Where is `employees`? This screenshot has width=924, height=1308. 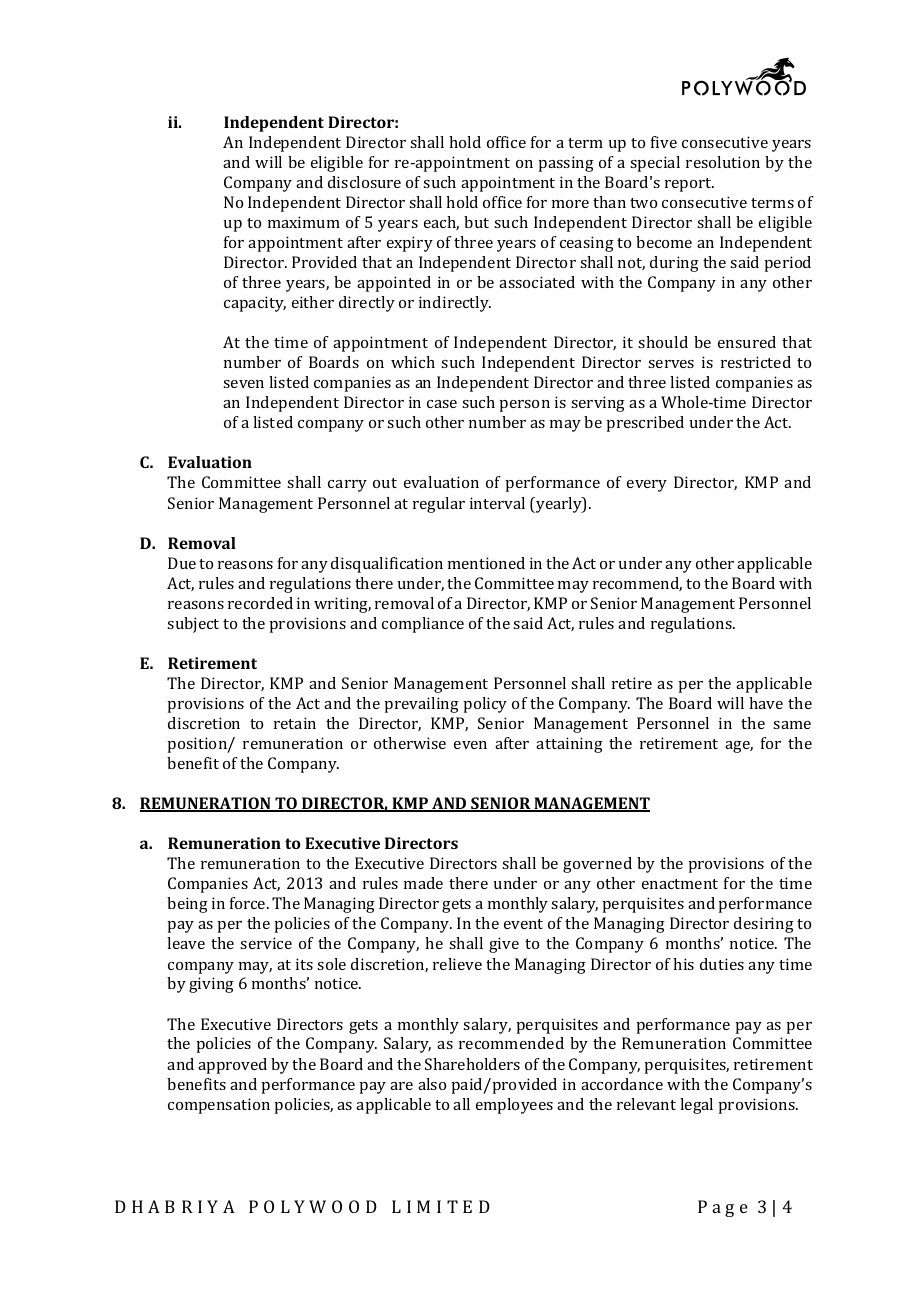 employees is located at coordinates (514, 1106).
